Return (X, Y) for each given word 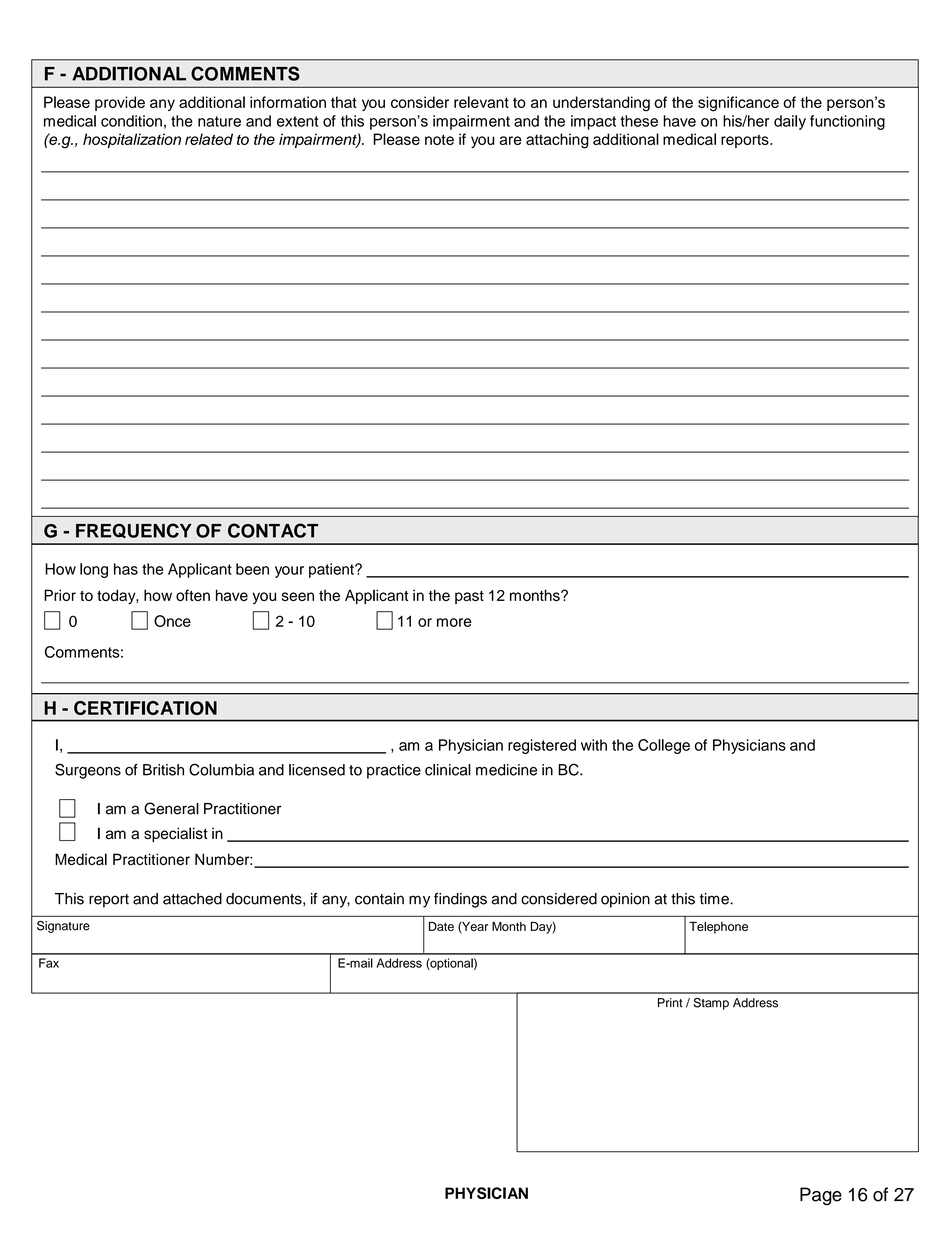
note (439, 139)
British (163, 770)
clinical (448, 770)
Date (441, 926)
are (511, 140)
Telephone (718, 928)
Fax (49, 963)
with (594, 745)
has (126, 569)
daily (790, 122)
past (469, 597)
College (664, 746)
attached (192, 899)
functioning (847, 122)
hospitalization (132, 140)
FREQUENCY (134, 530)
